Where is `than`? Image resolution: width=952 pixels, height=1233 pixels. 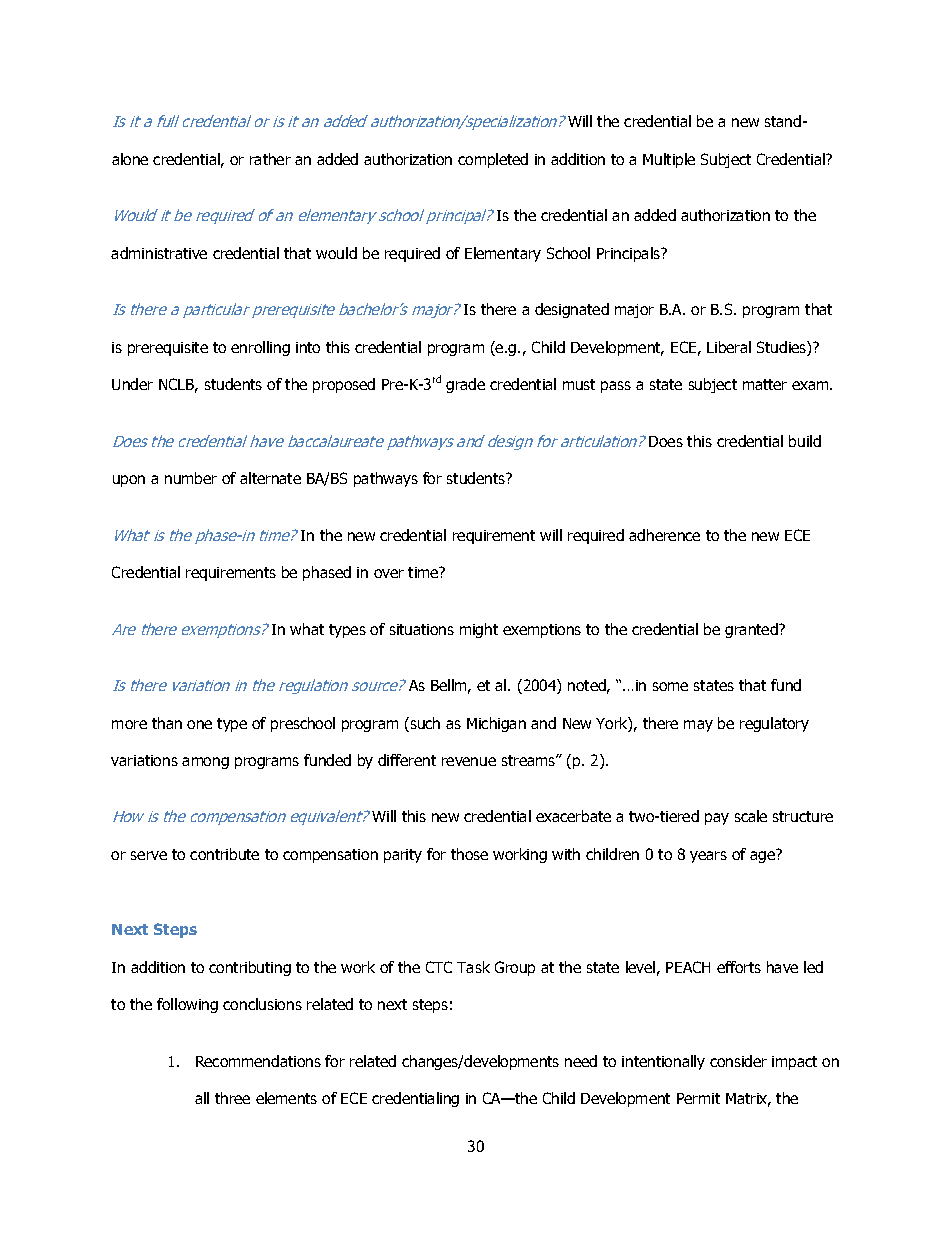
than is located at coordinates (167, 723).
